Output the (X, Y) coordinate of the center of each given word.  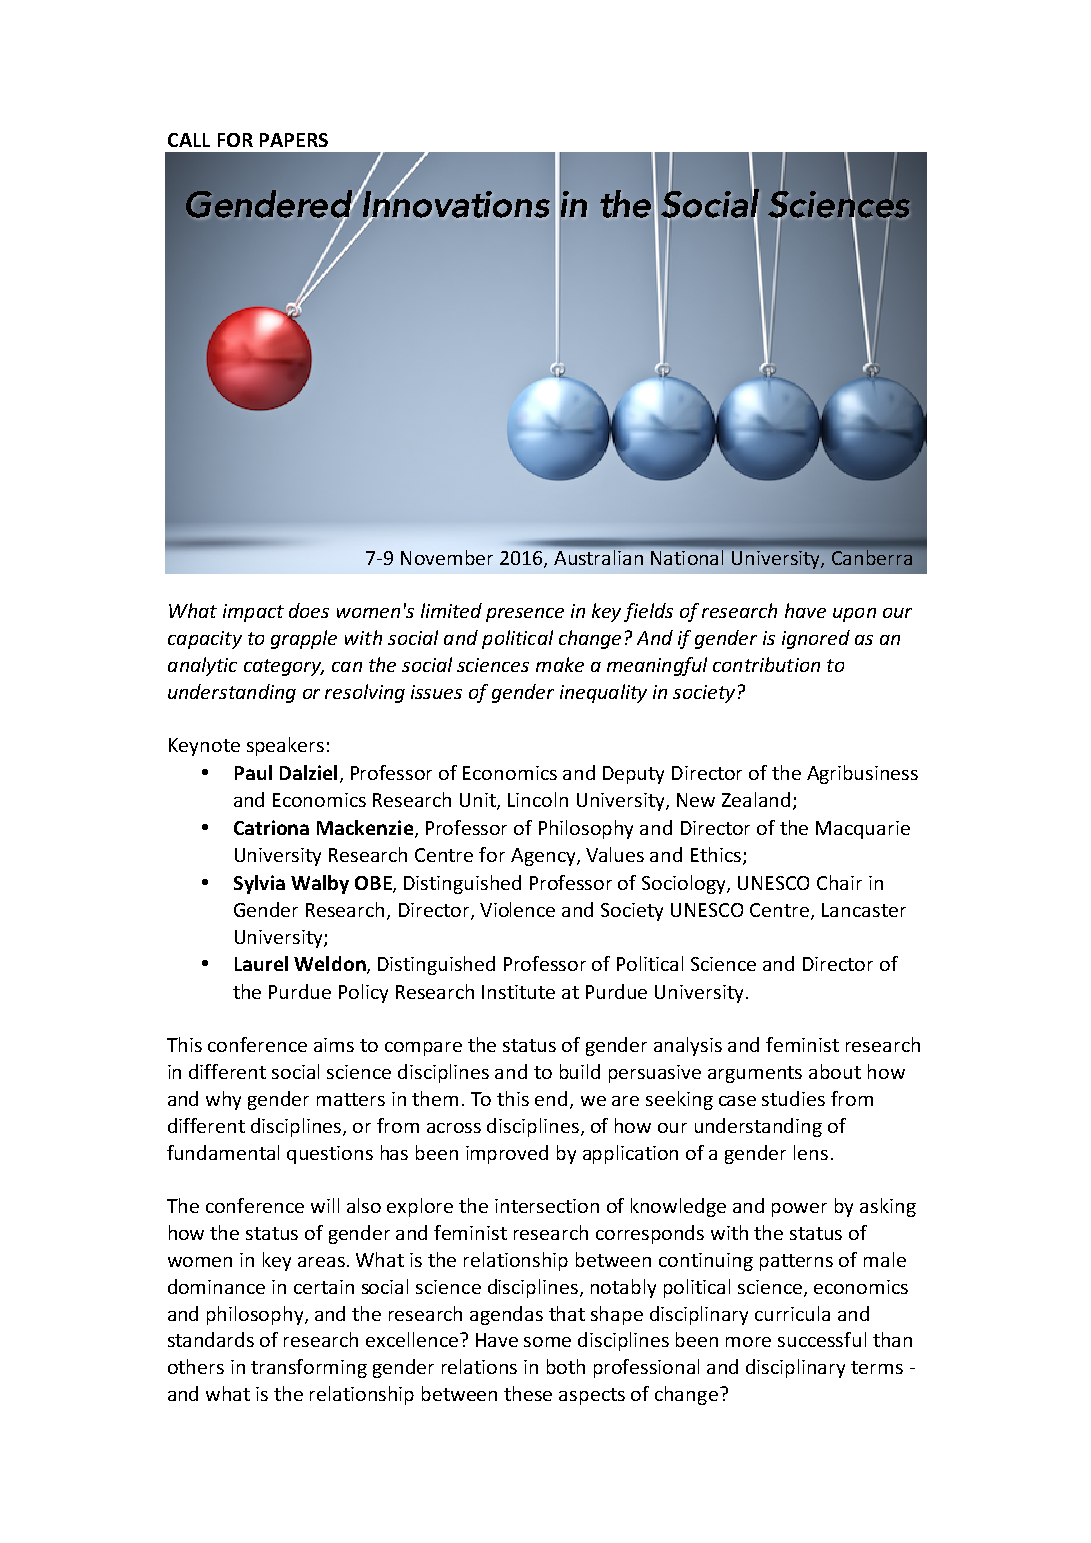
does (309, 610)
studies (793, 1098)
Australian (598, 557)
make (560, 664)
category (284, 667)
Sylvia (259, 884)
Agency (544, 857)
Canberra (872, 557)
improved (507, 1154)
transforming (309, 1368)
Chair (839, 882)
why (223, 1100)
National (687, 557)
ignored (816, 639)
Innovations (455, 204)
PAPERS (294, 140)
